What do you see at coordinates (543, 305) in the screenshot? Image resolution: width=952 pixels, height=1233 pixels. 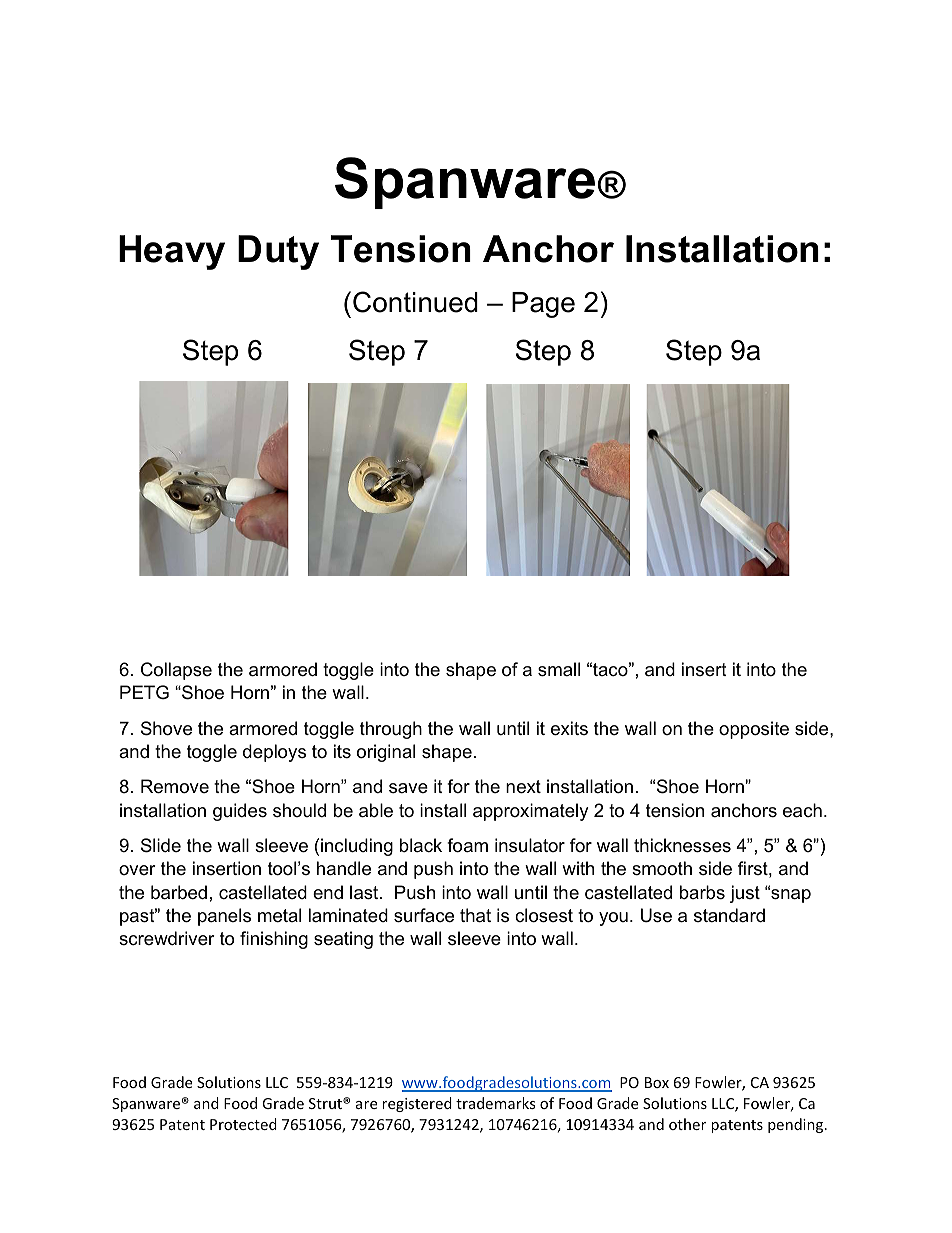 I see `Page` at bounding box center [543, 305].
